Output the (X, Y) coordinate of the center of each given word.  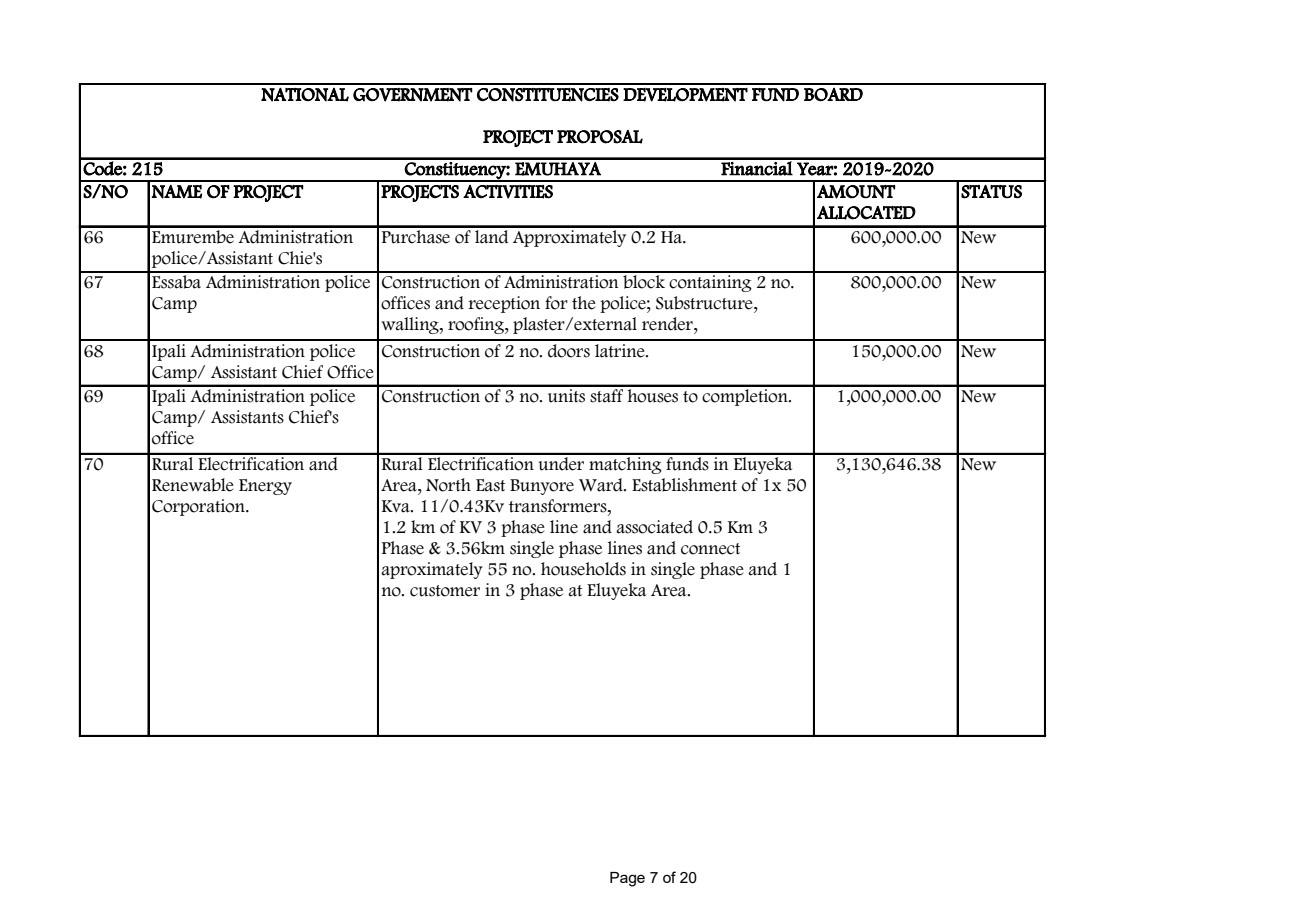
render (668, 324)
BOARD (833, 94)
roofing (477, 325)
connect (711, 549)
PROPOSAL (600, 137)
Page (627, 879)
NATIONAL (305, 94)
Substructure (705, 303)
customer (445, 591)
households (583, 569)
